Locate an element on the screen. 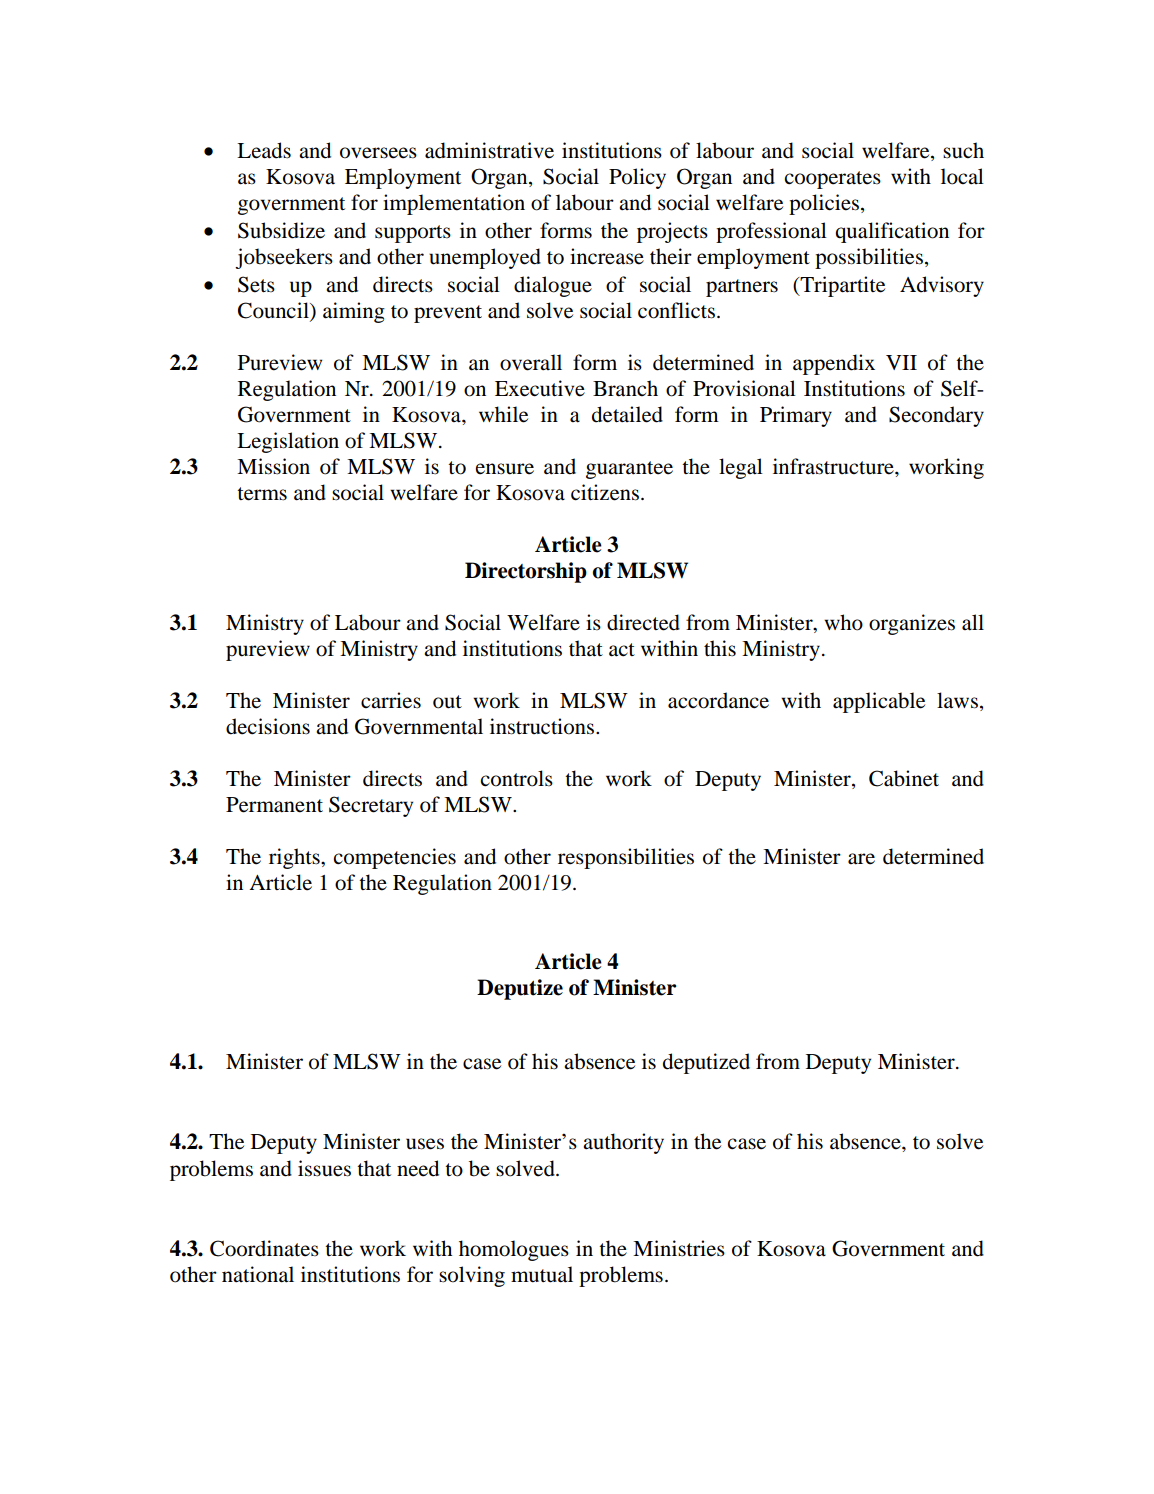 This screenshot has width=1154, height=1494. applicable is located at coordinates (879, 702).
